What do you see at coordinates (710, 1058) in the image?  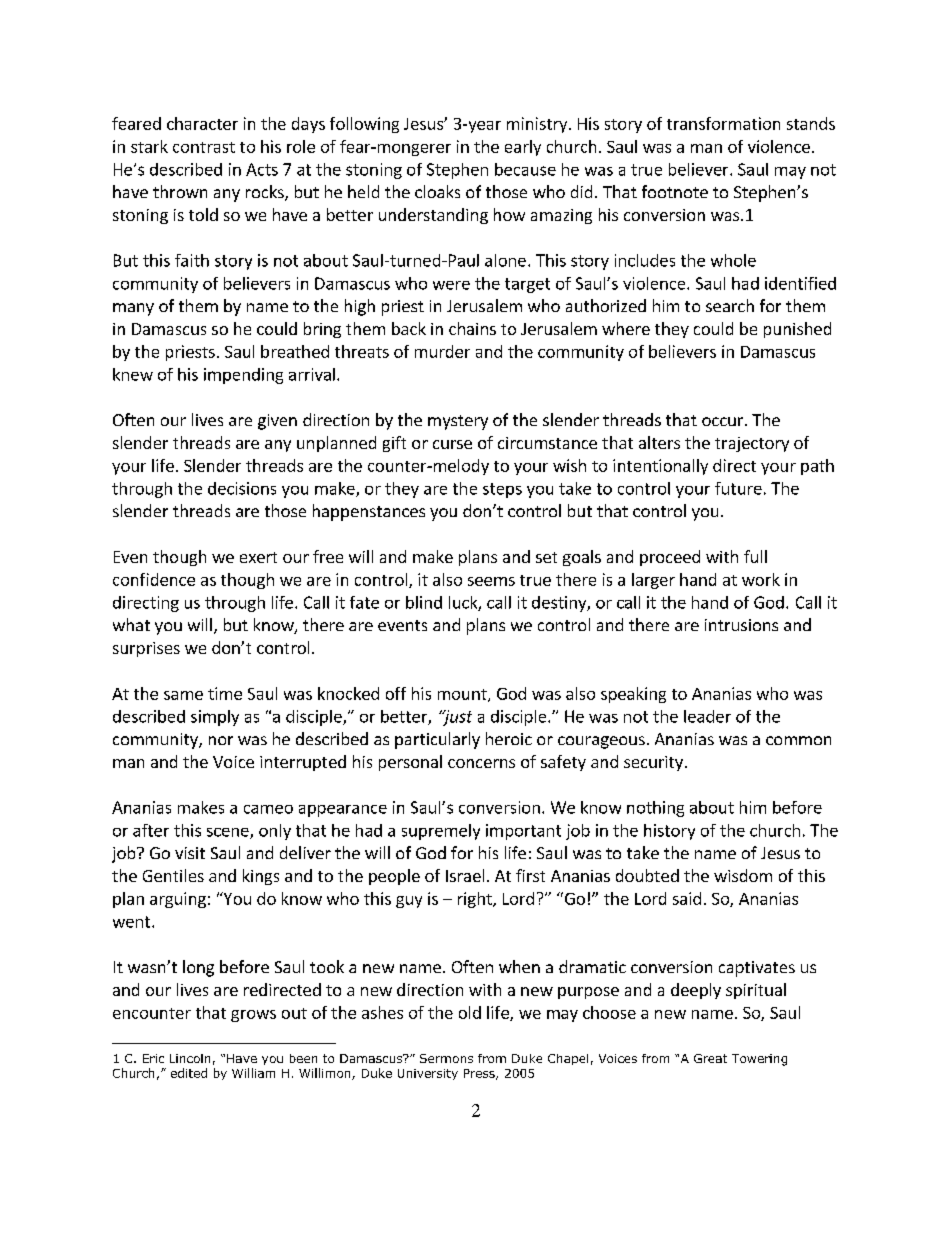 I see `Great` at bounding box center [710, 1058].
